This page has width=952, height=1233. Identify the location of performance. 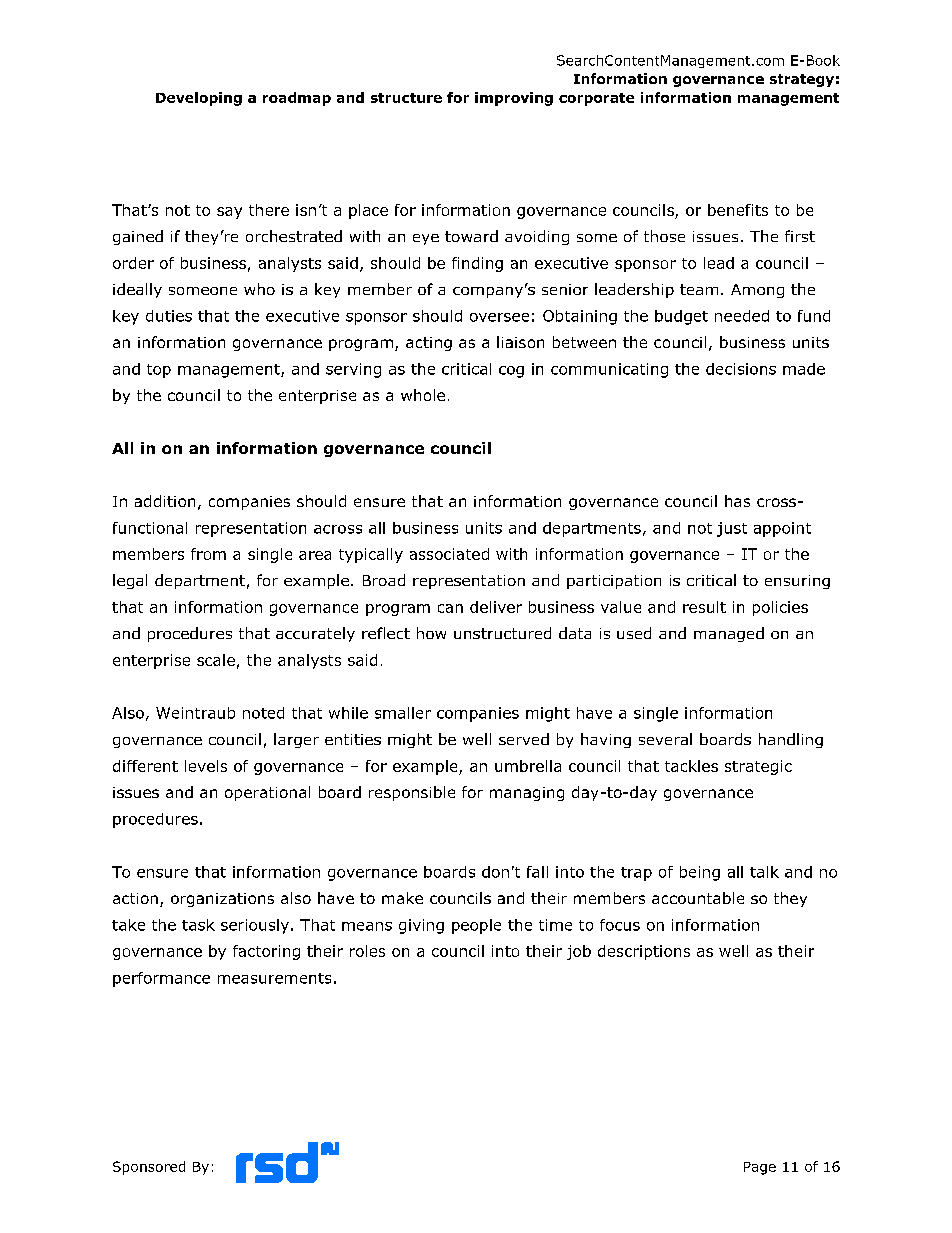
(161, 979).
